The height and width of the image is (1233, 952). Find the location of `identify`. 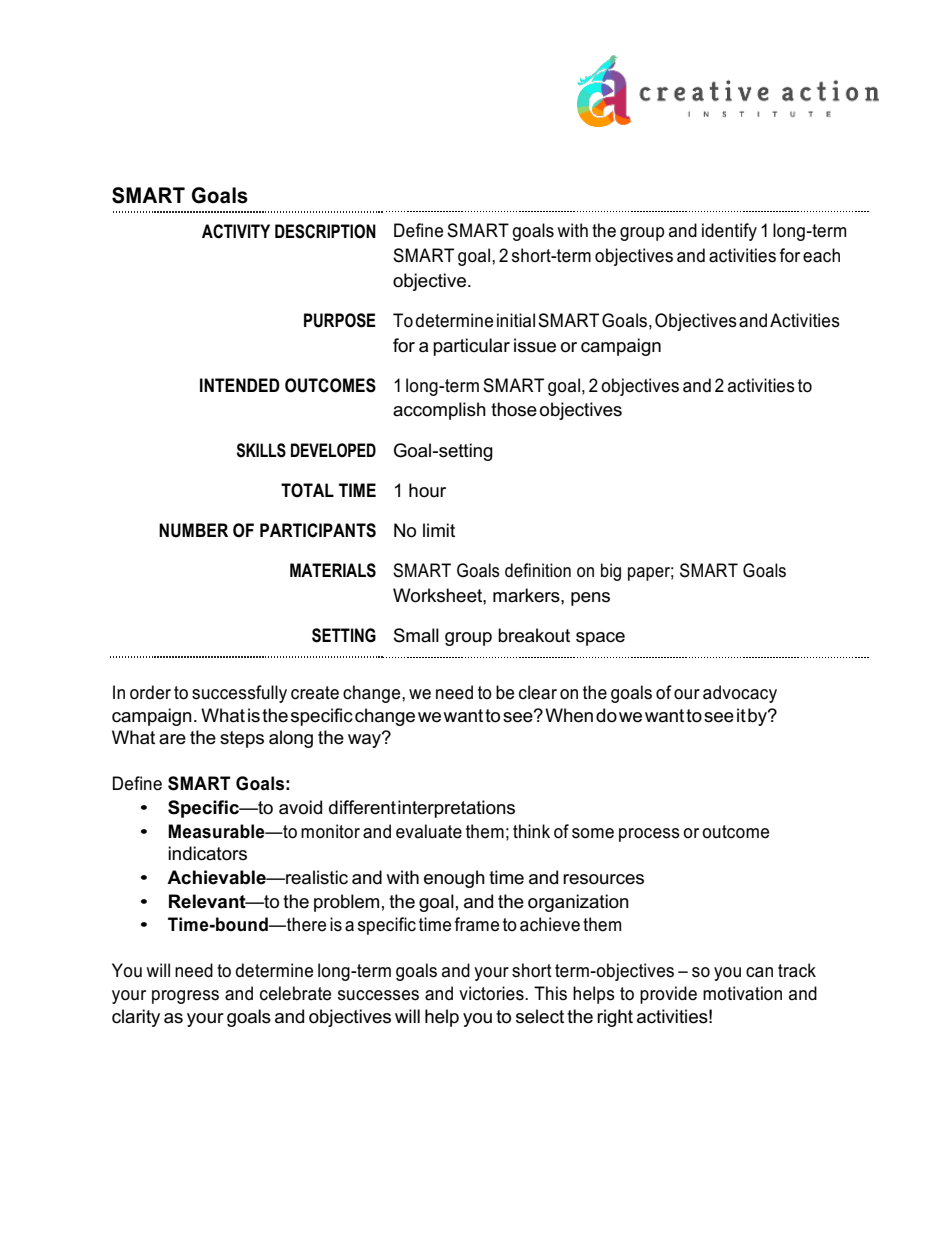

identify is located at coordinates (729, 232).
